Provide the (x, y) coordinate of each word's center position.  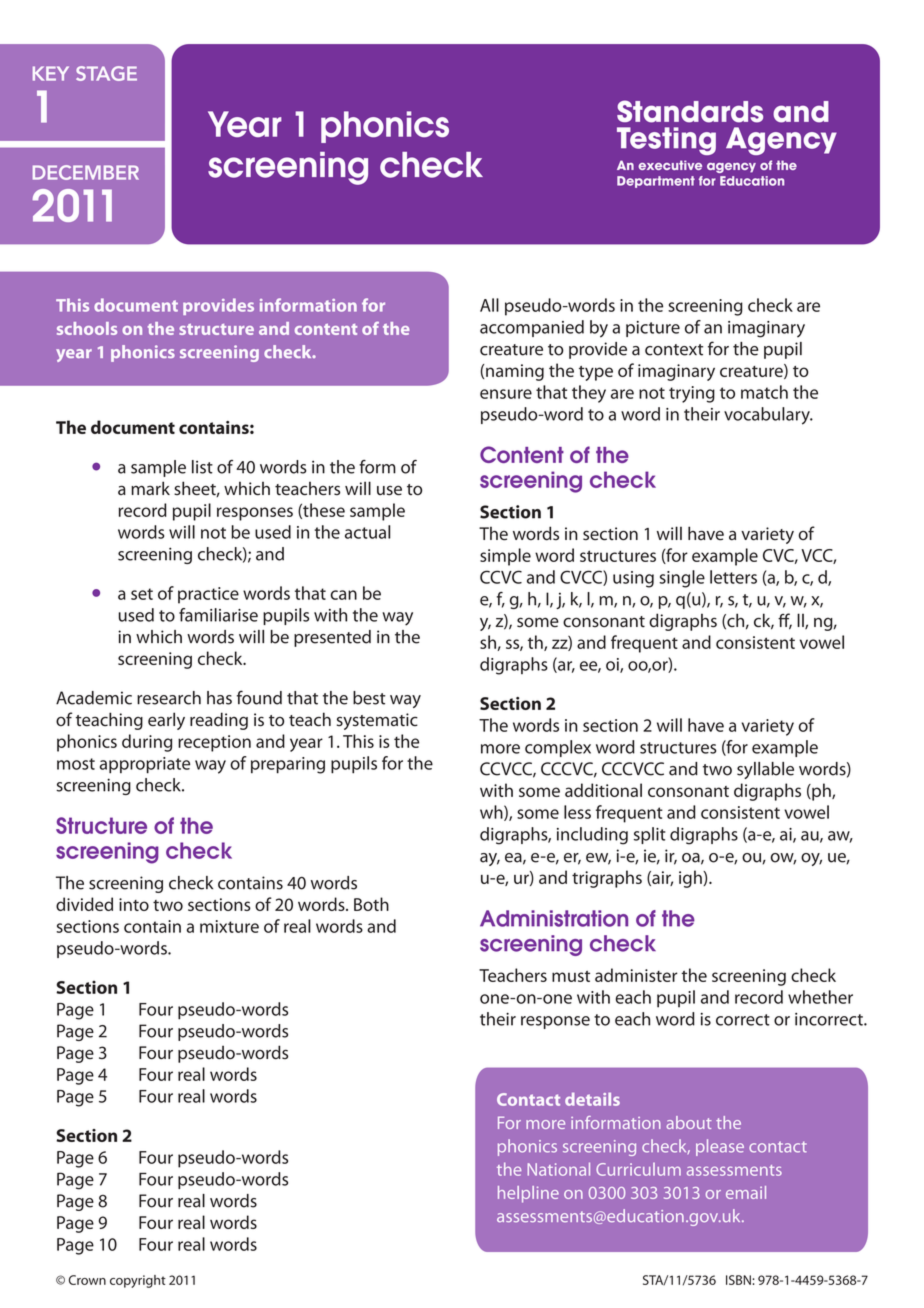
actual (367, 532)
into (134, 904)
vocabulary (768, 416)
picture (653, 329)
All (489, 305)
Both (371, 904)
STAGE (106, 73)
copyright (138, 1281)
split (650, 835)
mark (150, 488)
